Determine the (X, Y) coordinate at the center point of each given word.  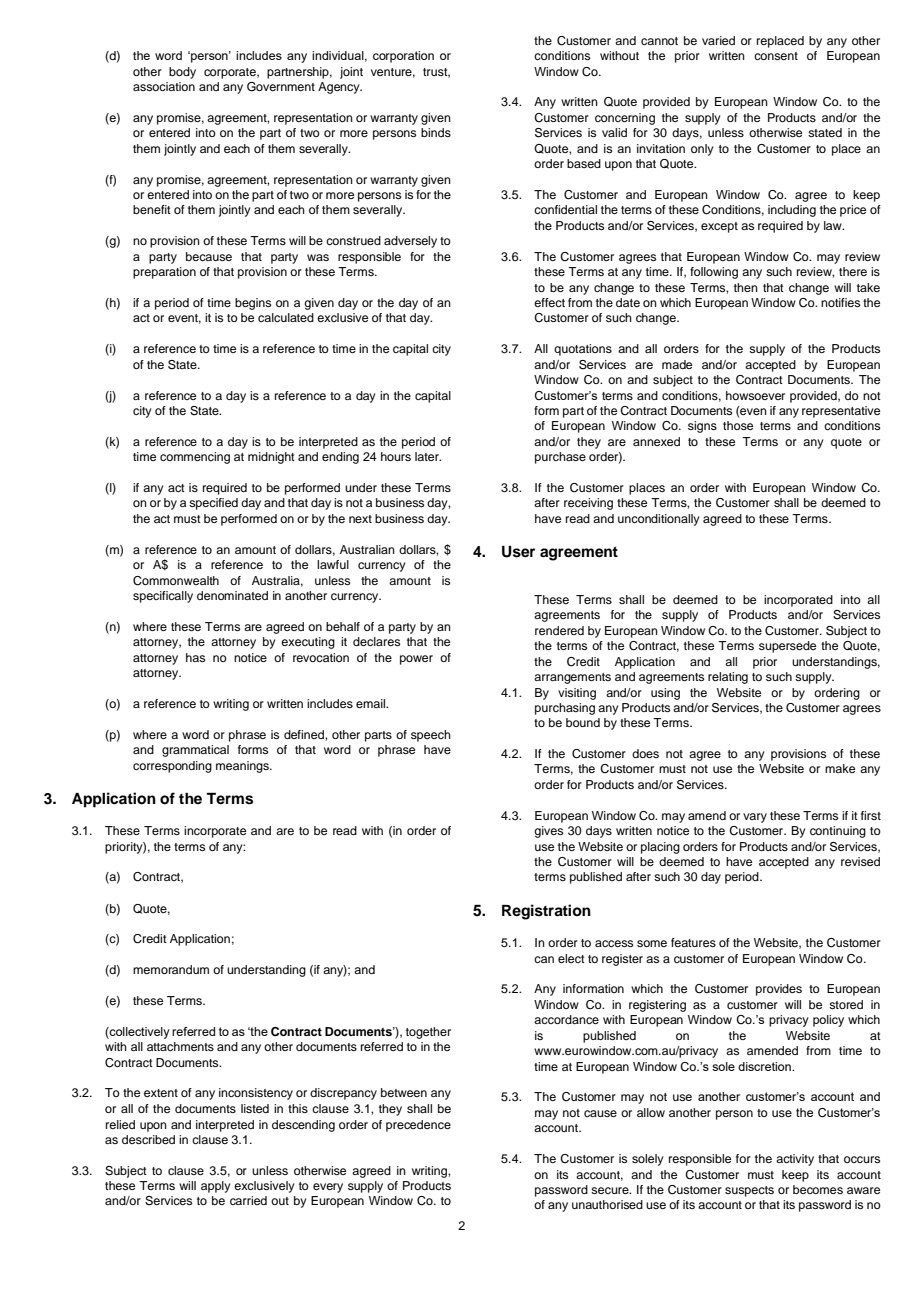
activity (795, 1160)
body (182, 73)
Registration (546, 912)
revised (860, 861)
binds (436, 132)
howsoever (755, 395)
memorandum (171, 969)
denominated (232, 595)
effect (549, 302)
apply (216, 1187)
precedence (418, 1126)
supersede (787, 647)
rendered (559, 630)
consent (776, 56)
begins (253, 304)
